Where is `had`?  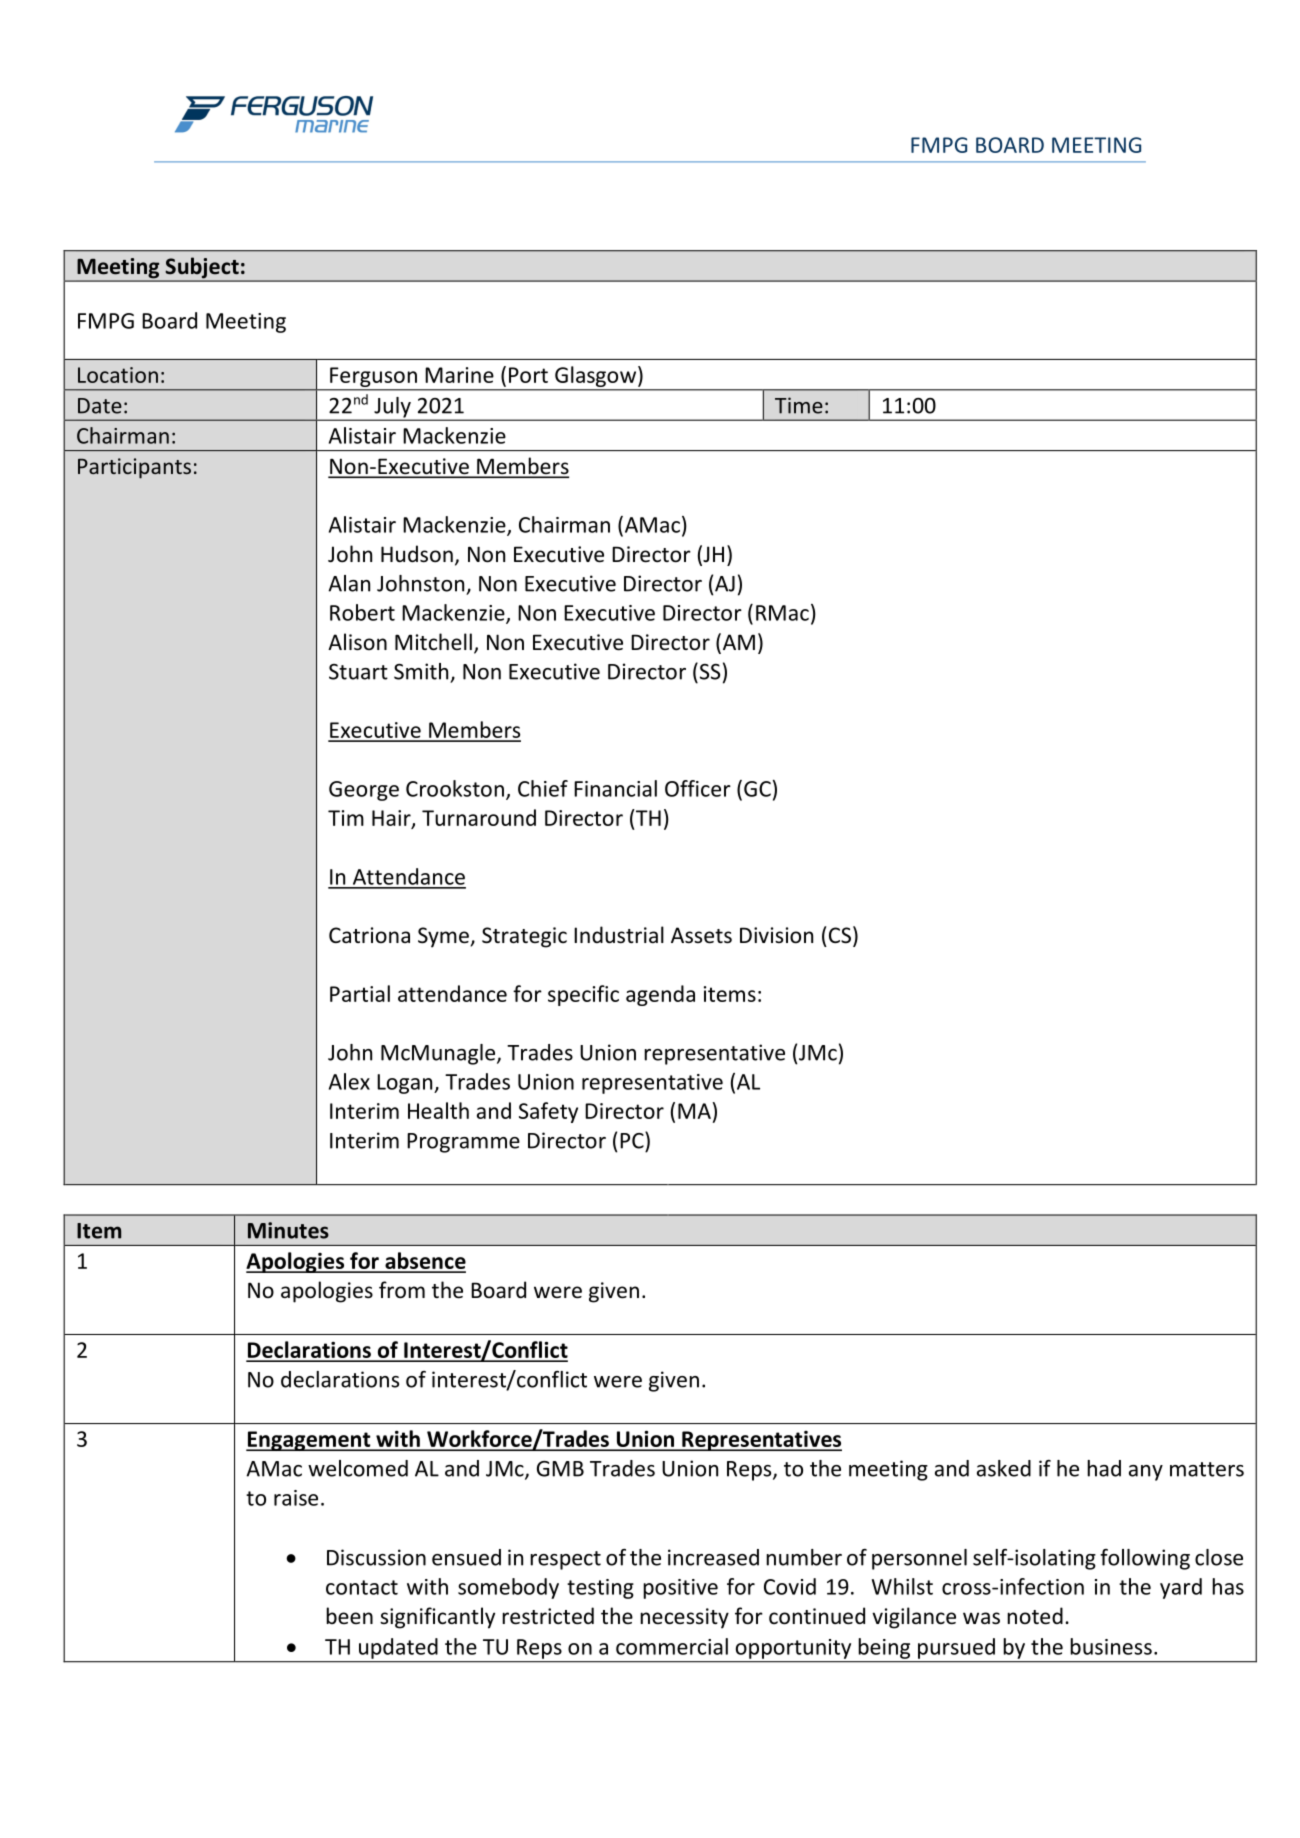
had is located at coordinates (1104, 1468).
